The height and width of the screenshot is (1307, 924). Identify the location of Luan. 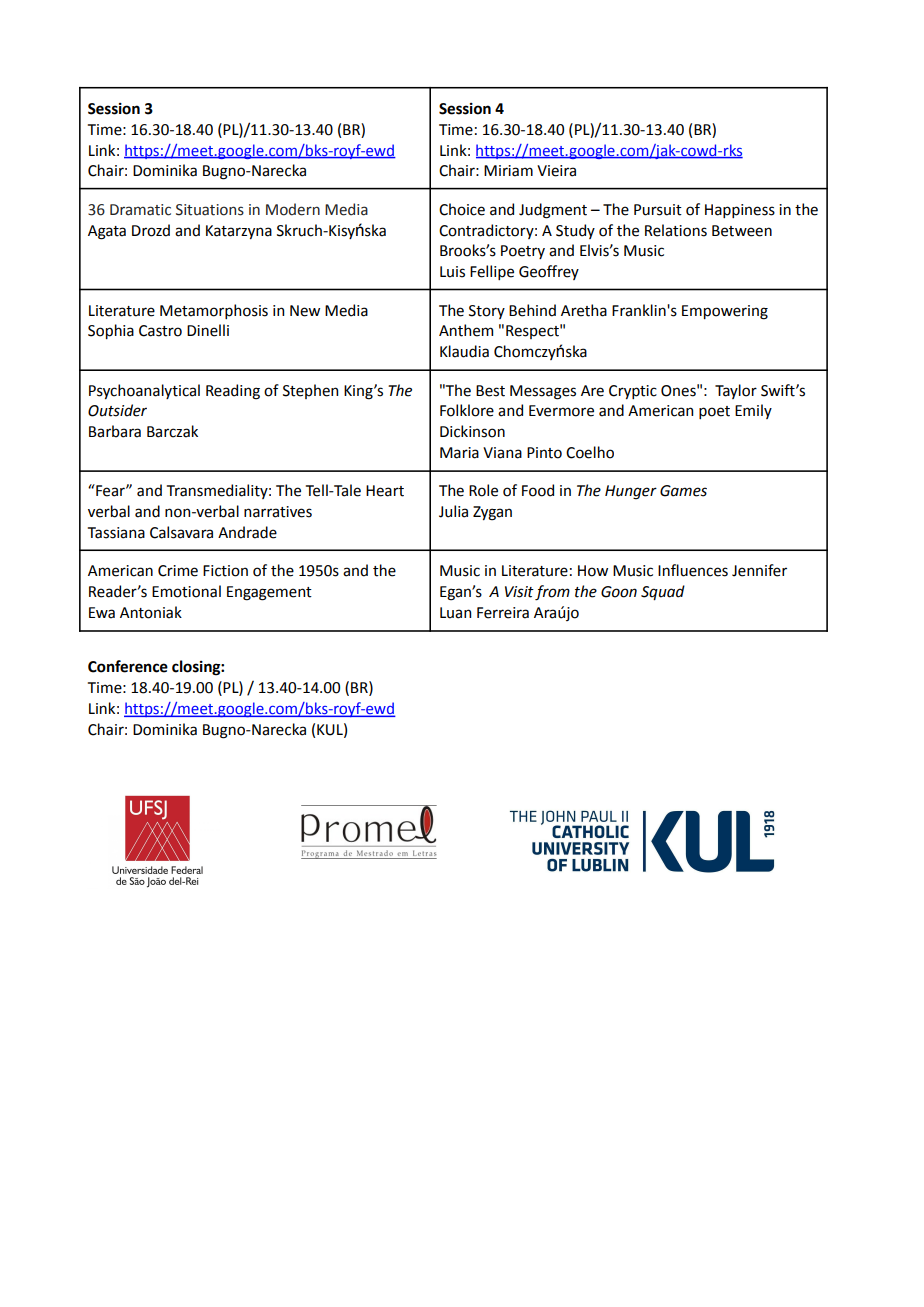
(455, 613).
